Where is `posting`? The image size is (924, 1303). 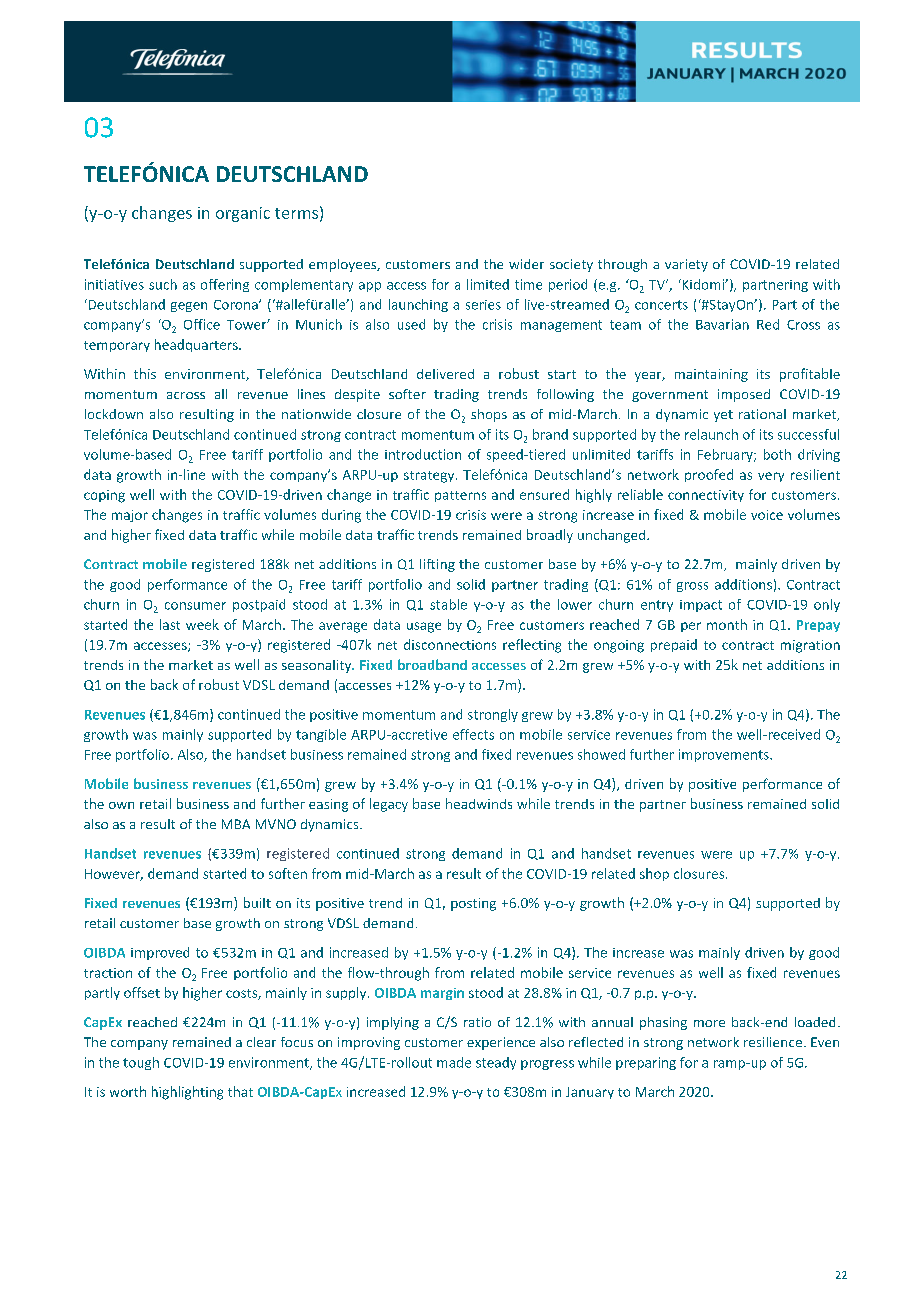
posting is located at coordinates (473, 904).
